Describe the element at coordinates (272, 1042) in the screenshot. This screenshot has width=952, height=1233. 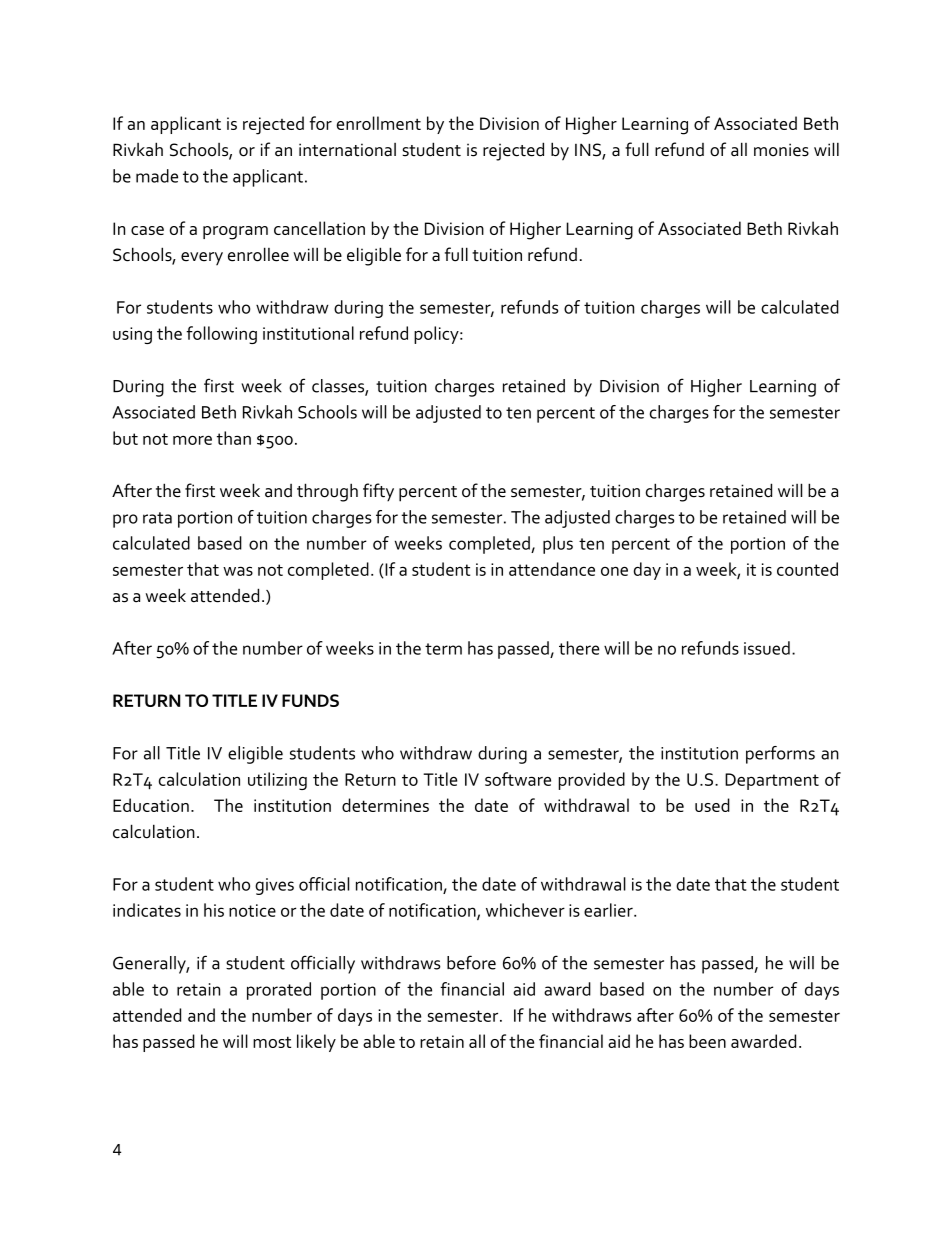
I see `most` at that location.
